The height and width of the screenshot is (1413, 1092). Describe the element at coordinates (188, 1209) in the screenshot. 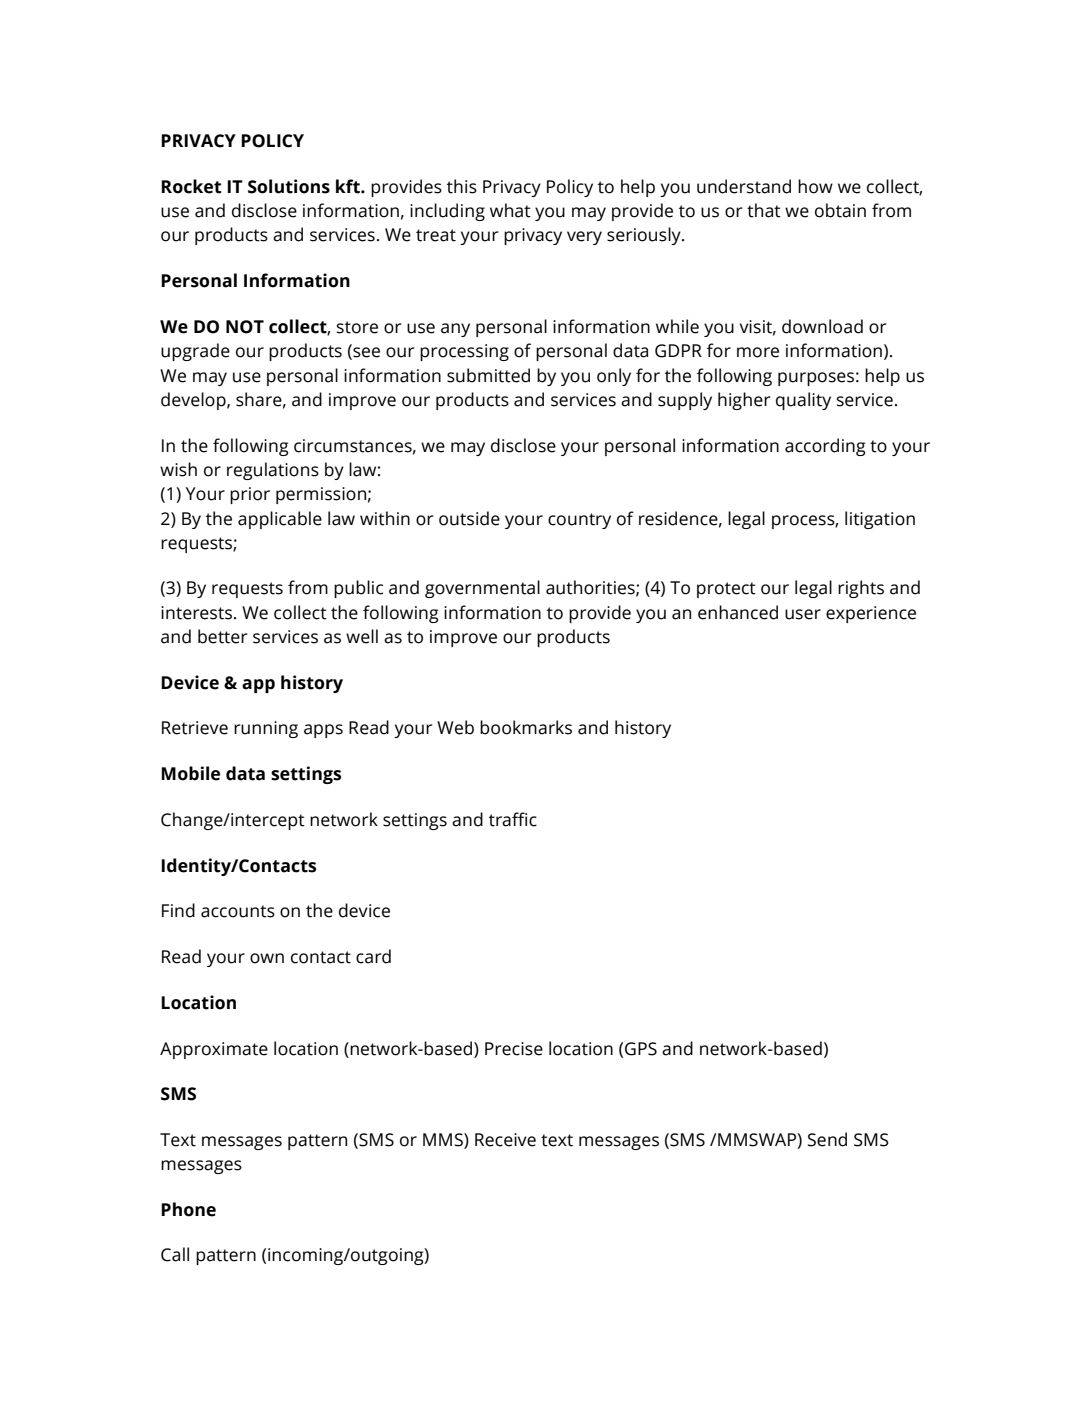

I see `Phone` at that location.
